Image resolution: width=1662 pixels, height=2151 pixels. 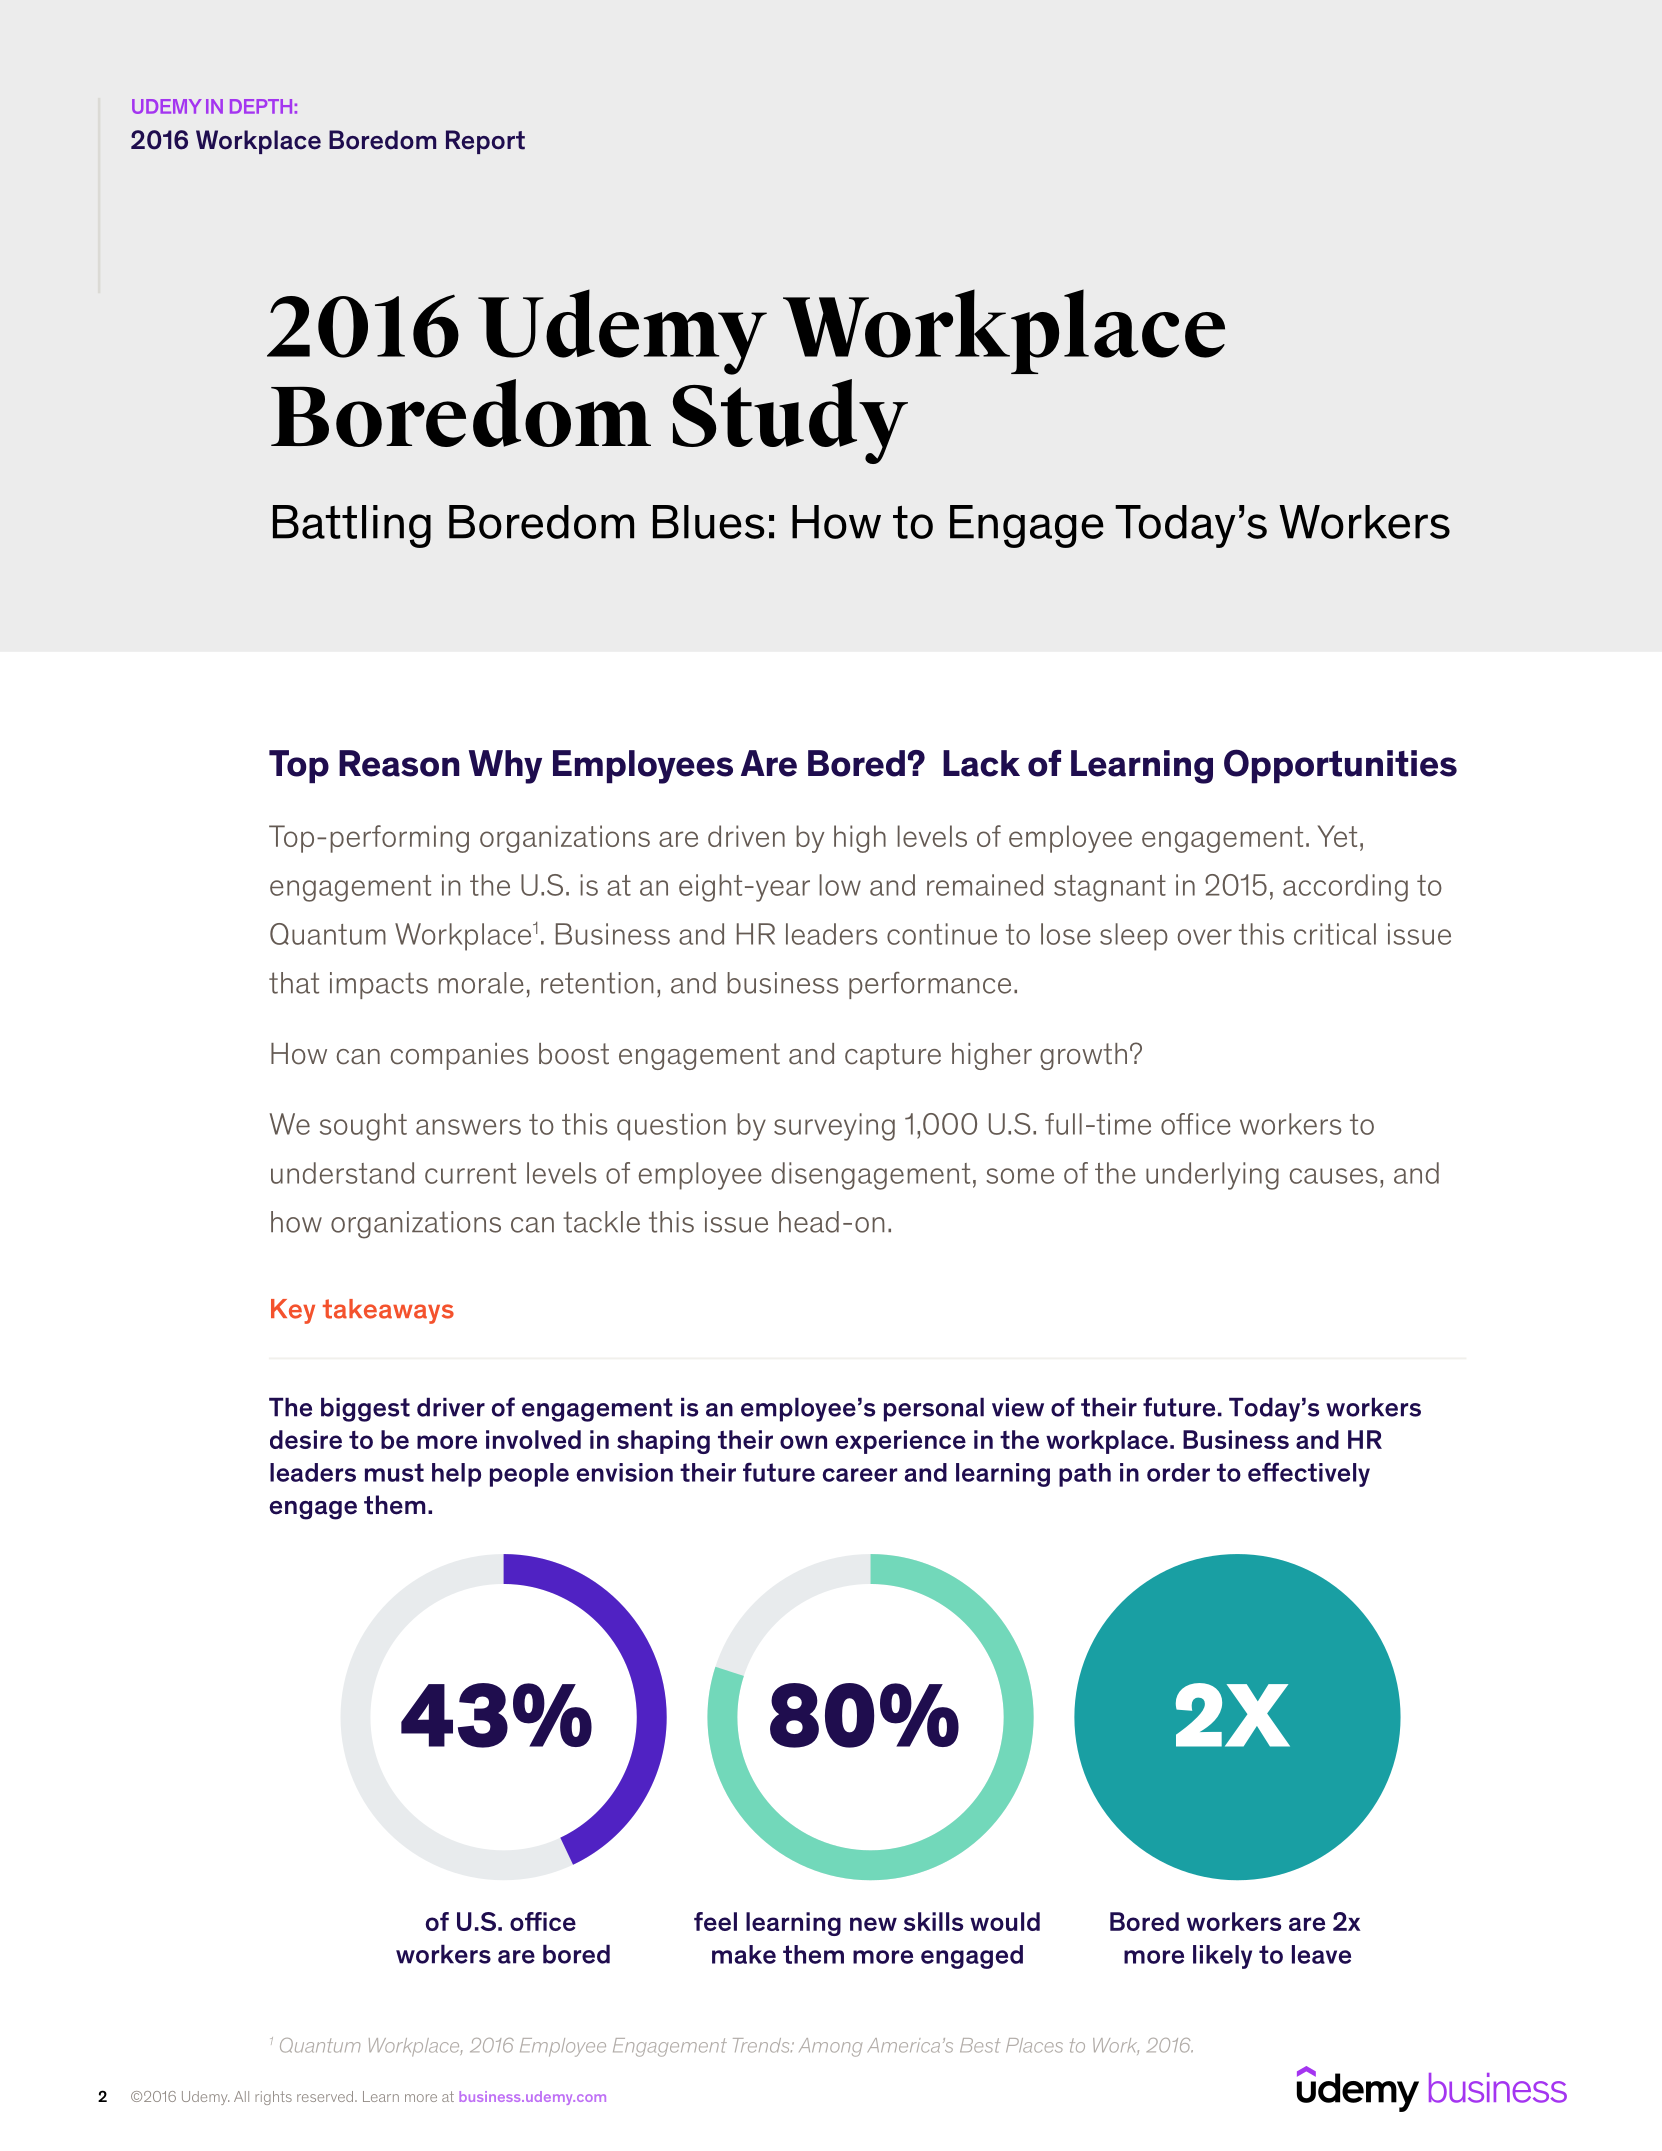 What do you see at coordinates (1212, 1176) in the document?
I see `underlying` at bounding box center [1212, 1176].
